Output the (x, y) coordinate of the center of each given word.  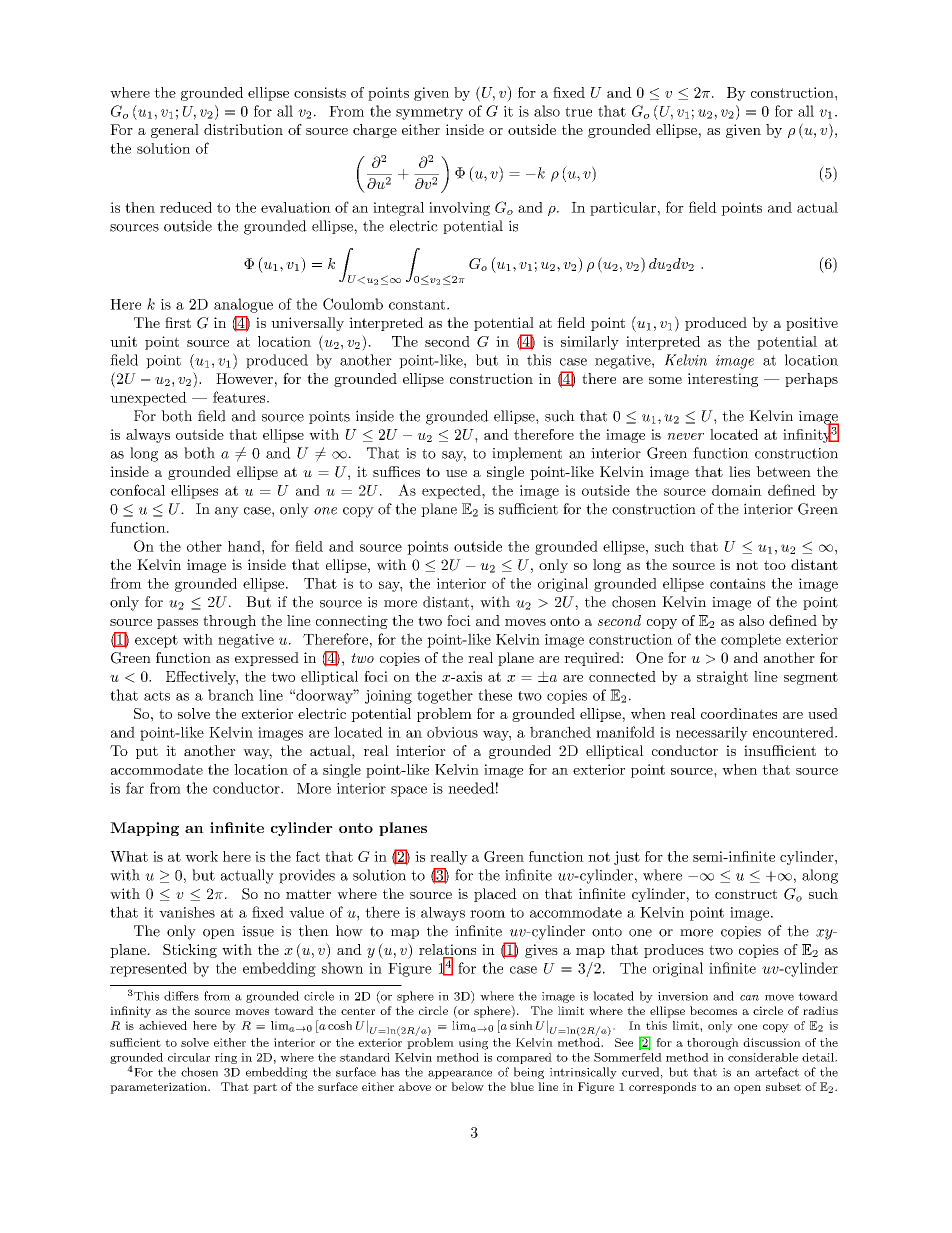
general (175, 131)
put (147, 752)
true (578, 112)
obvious (452, 732)
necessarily (712, 733)
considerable (763, 1057)
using (473, 1044)
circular (189, 1057)
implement (527, 454)
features (240, 397)
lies (739, 471)
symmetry (429, 113)
